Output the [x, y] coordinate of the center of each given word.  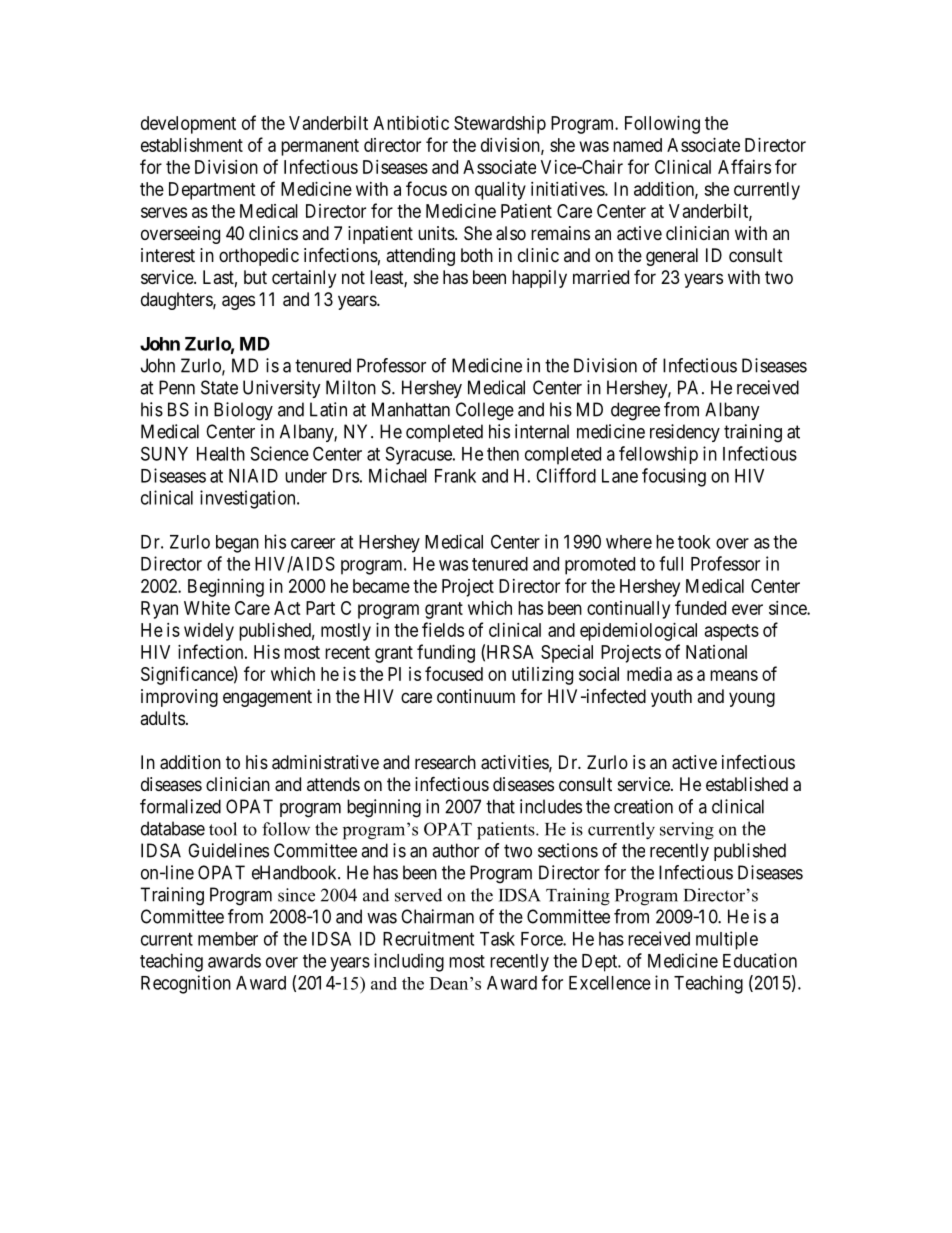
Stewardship [500, 125]
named [637, 145]
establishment [192, 145]
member [228, 939]
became [381, 586]
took [694, 542]
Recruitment [428, 938]
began [237, 544]
